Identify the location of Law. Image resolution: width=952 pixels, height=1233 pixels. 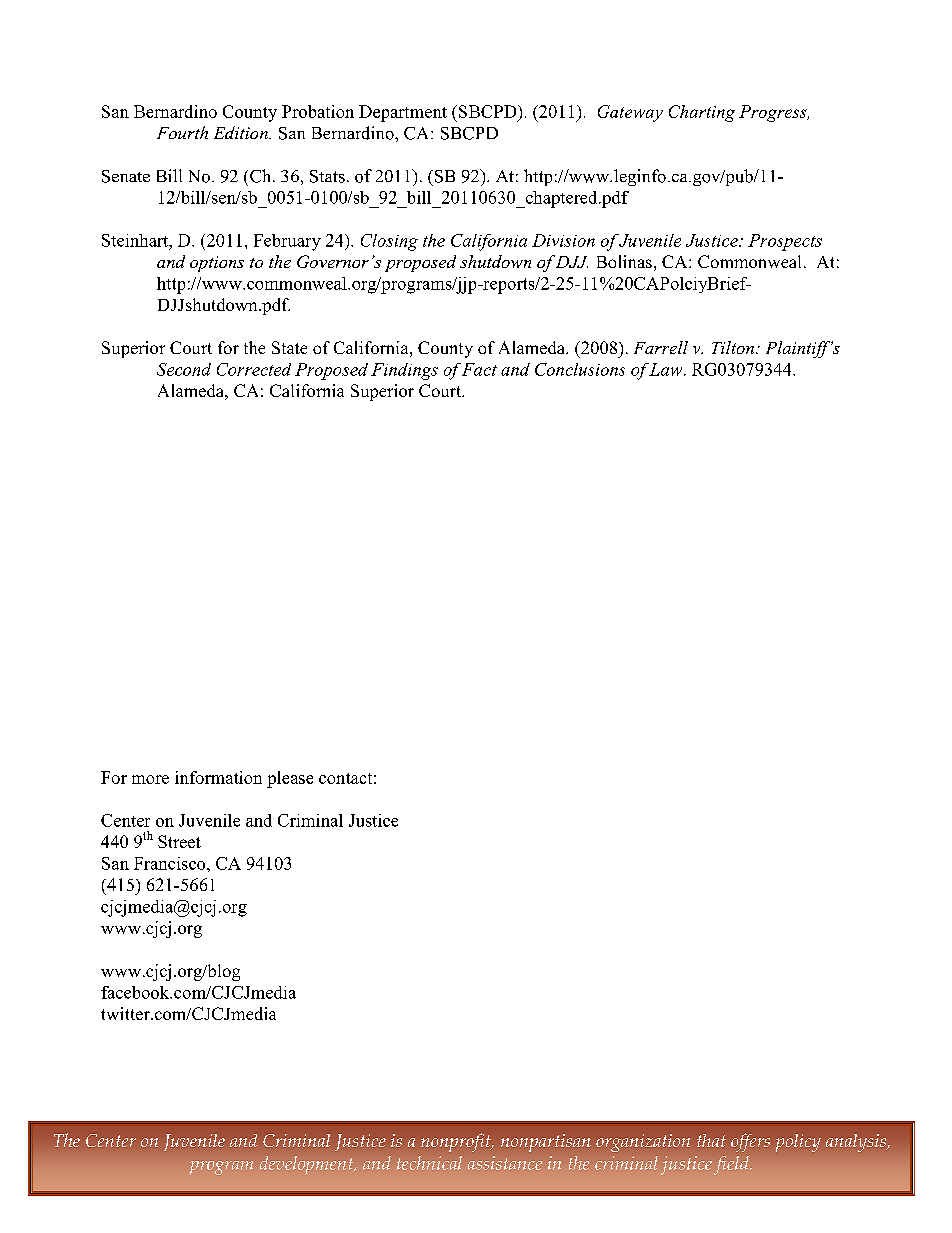
(667, 369).
